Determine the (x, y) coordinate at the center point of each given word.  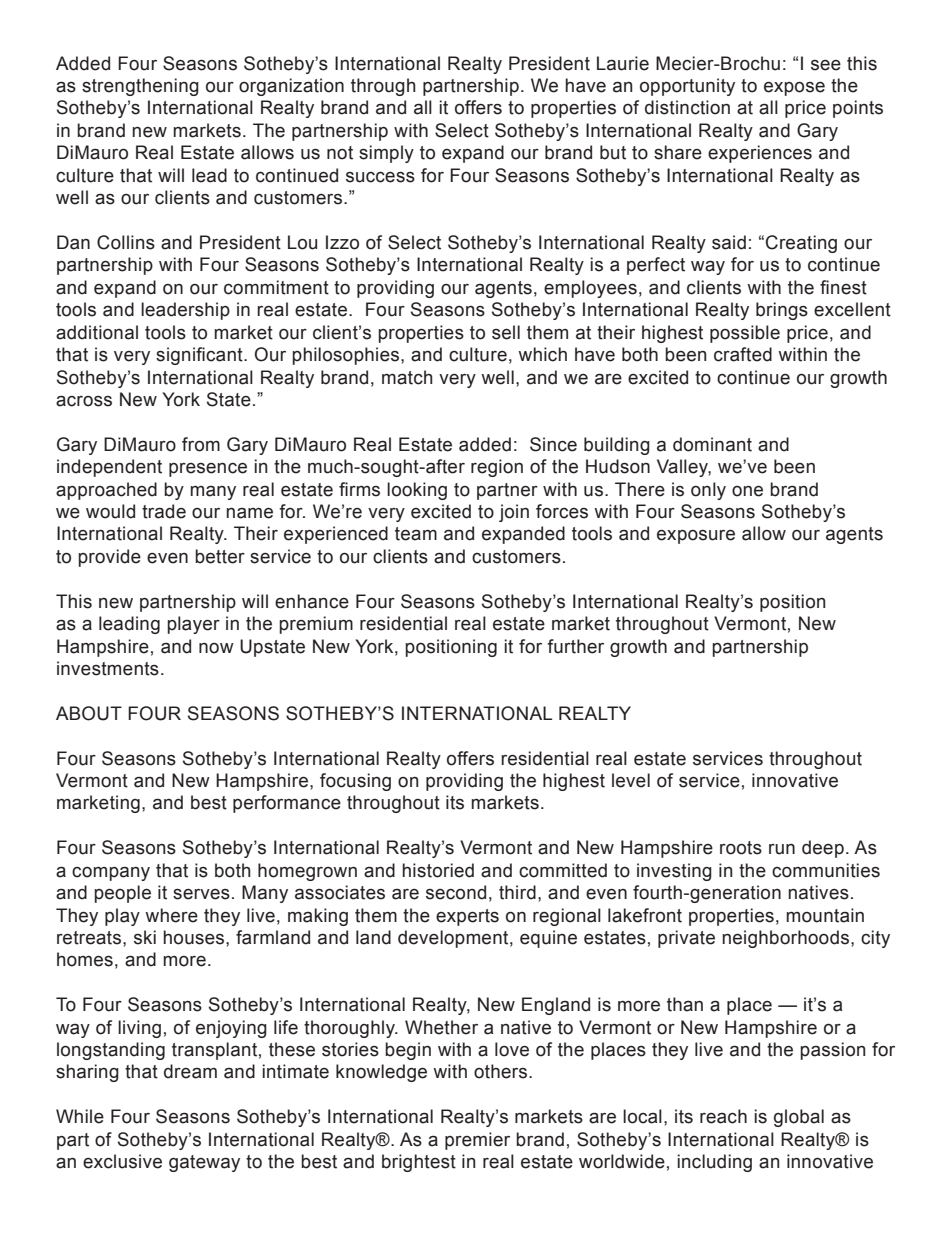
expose (794, 89)
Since (553, 444)
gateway (204, 1163)
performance (287, 804)
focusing (355, 782)
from (201, 444)
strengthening (140, 87)
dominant (712, 444)
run (782, 849)
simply (386, 154)
